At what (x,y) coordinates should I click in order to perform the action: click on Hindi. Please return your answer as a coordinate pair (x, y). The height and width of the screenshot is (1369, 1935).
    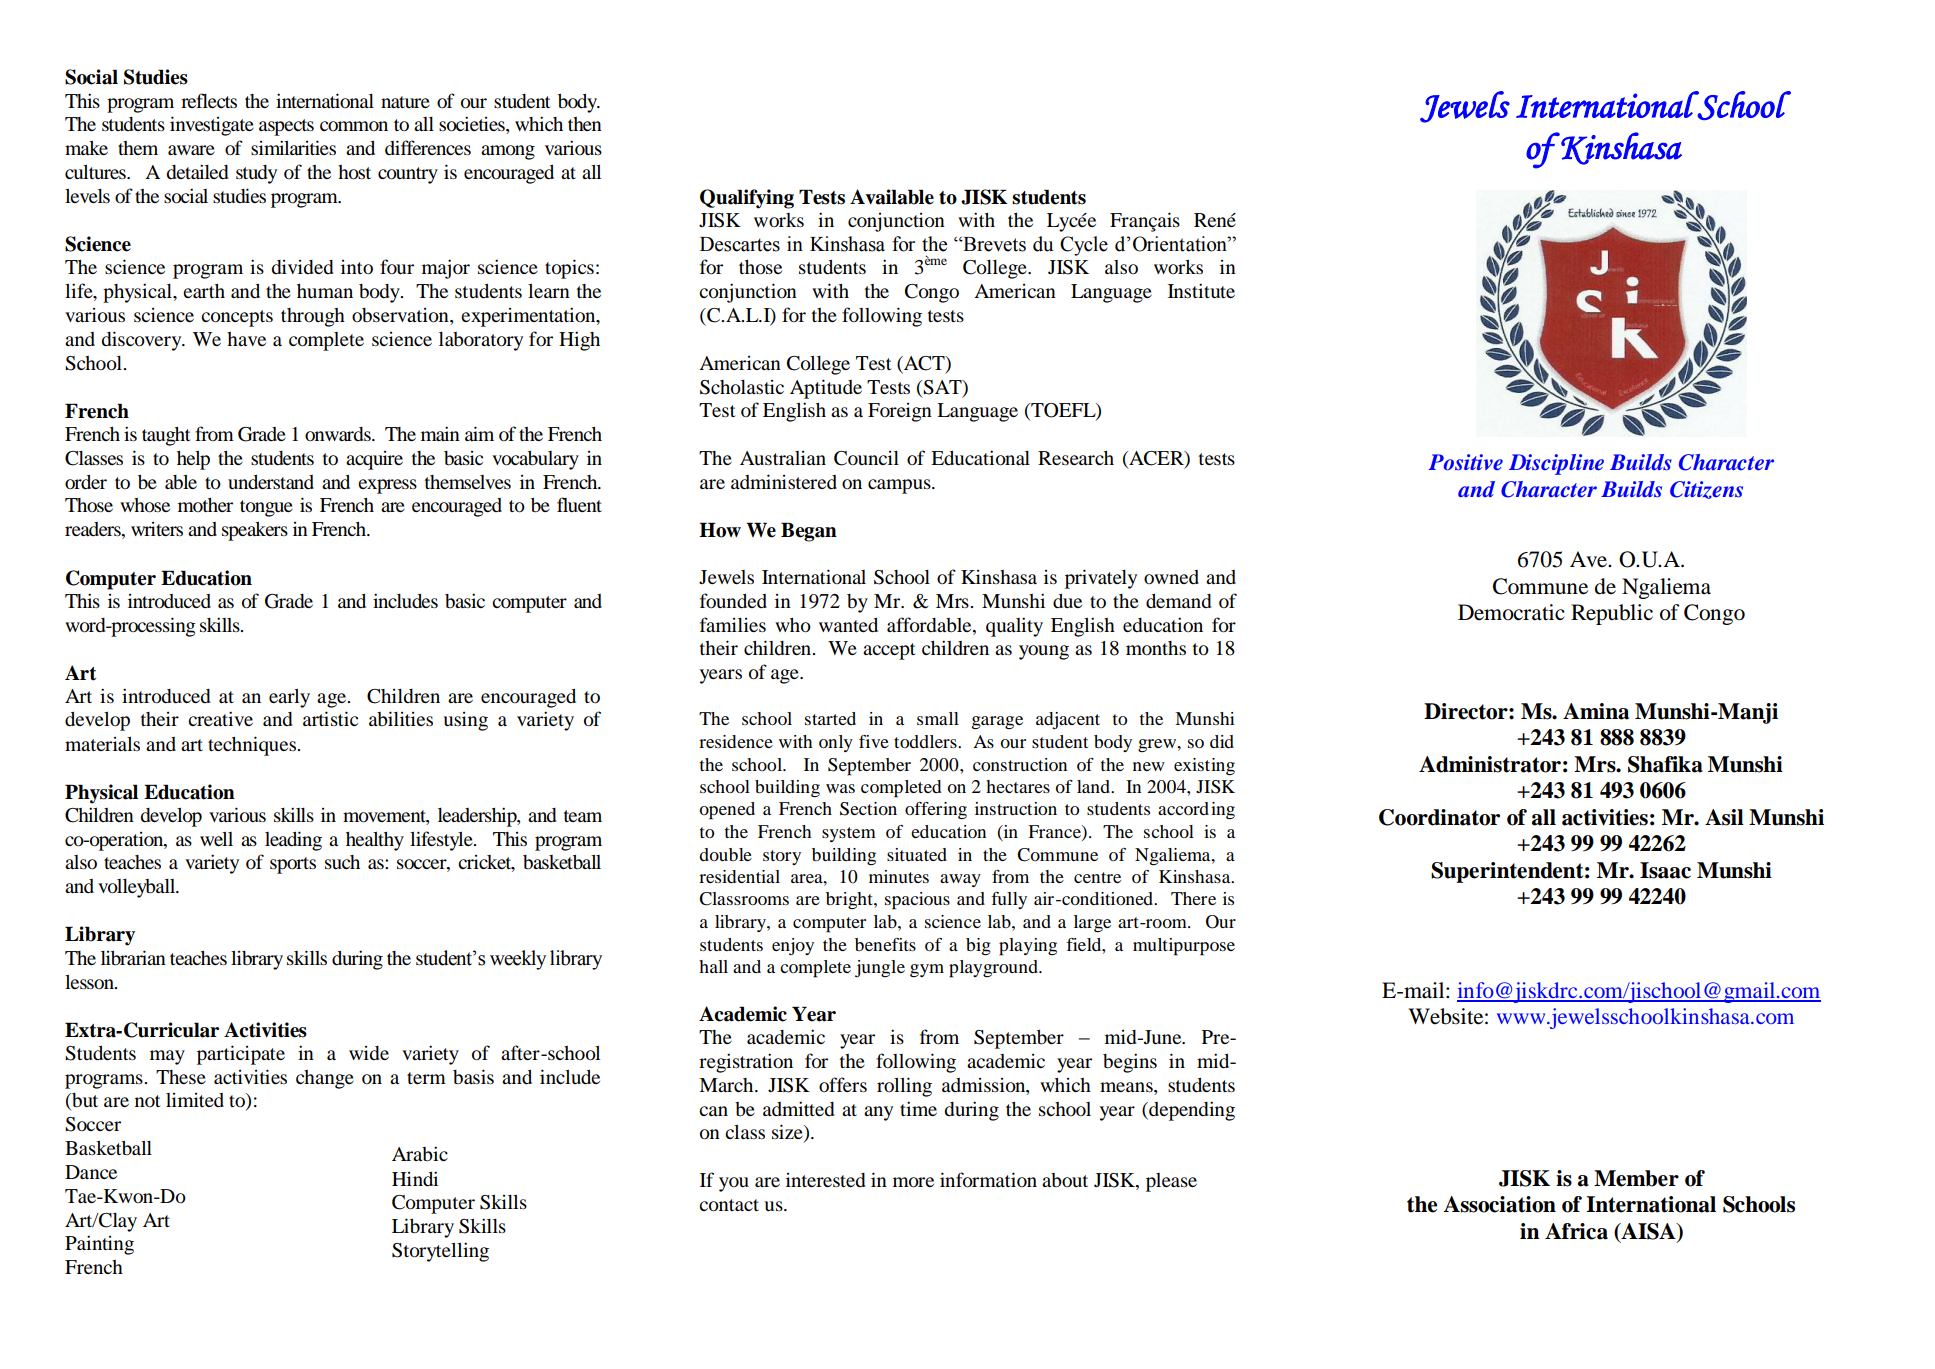
    Looking at the image, I should click on (415, 1179).
